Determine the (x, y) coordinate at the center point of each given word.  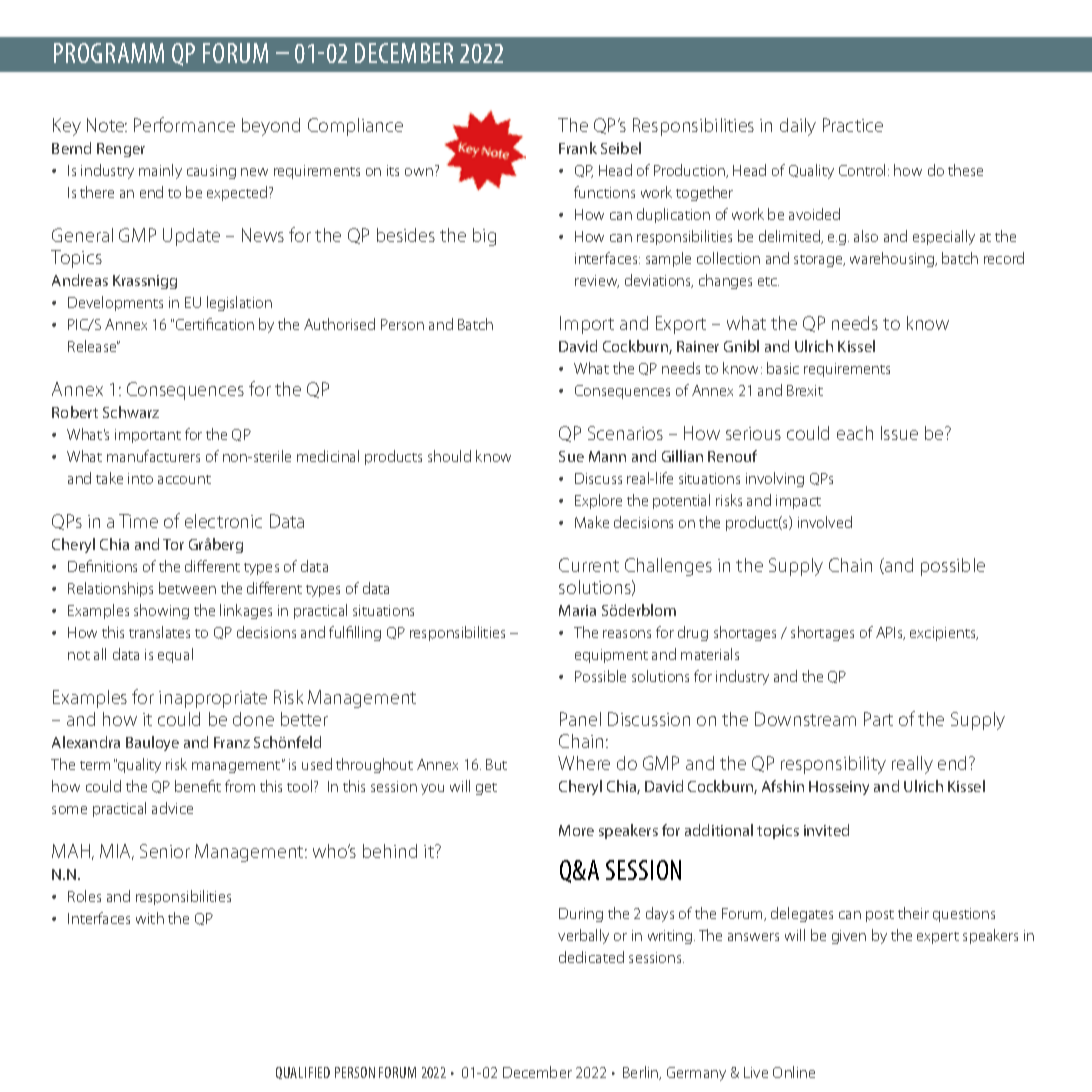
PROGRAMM (109, 53)
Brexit (805, 390)
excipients (944, 634)
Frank (578, 148)
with (150, 918)
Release (93, 346)
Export (681, 325)
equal (175, 655)
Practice (853, 125)
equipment (611, 656)
